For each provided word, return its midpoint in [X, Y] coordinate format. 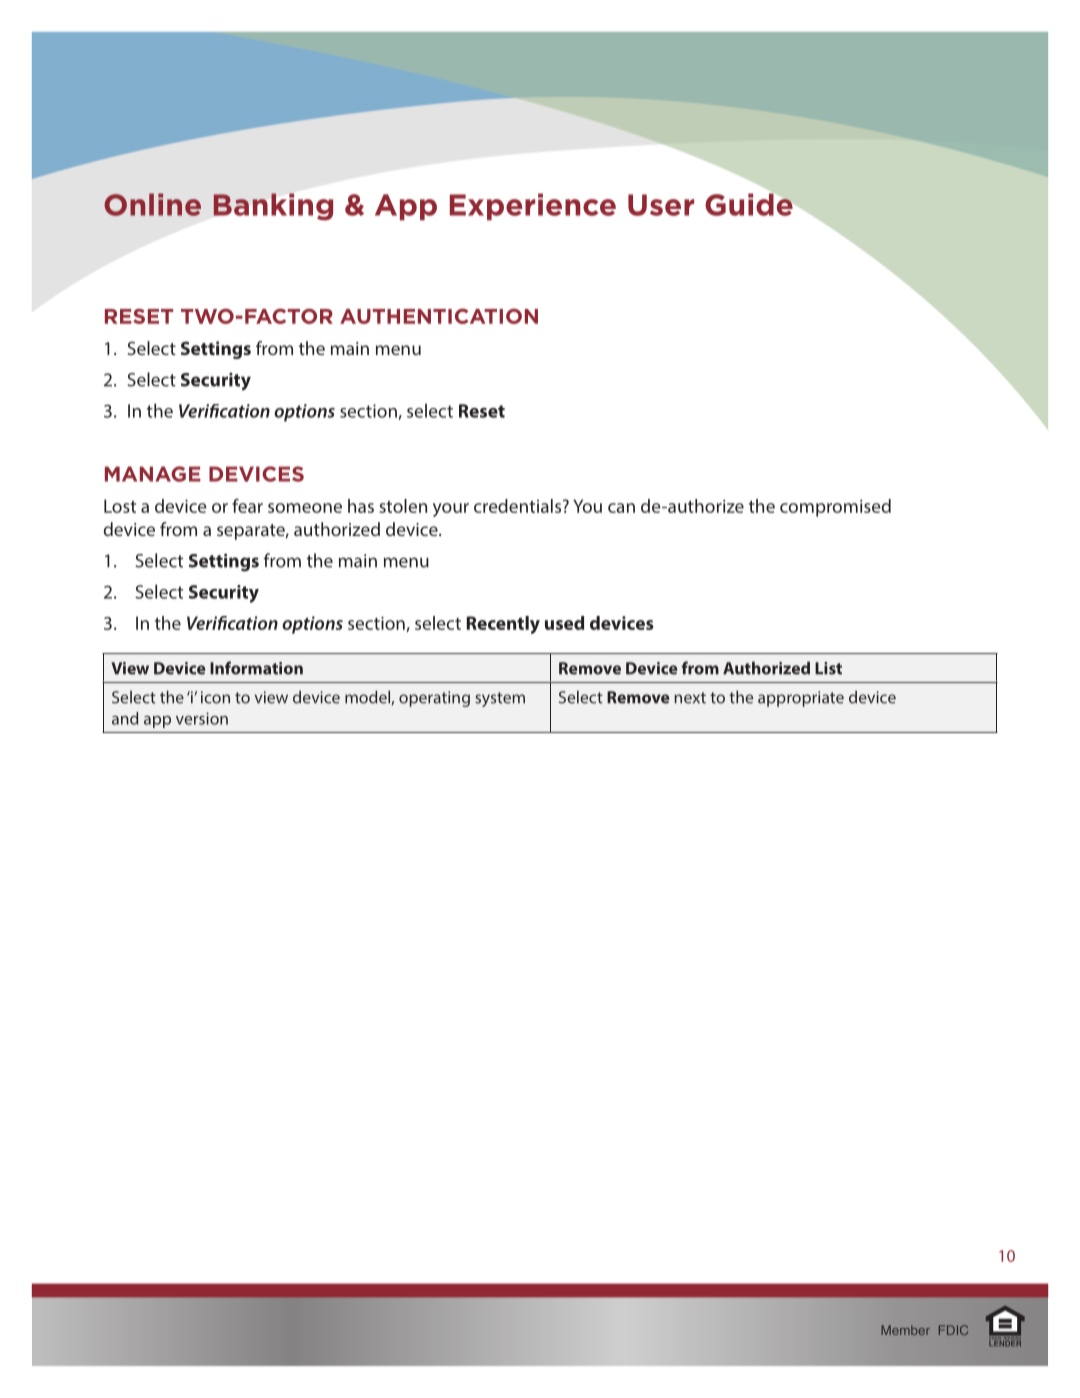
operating [434, 699]
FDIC [953, 1330]
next [690, 698]
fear [247, 506]
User [661, 205]
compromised [835, 508]
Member [905, 1330]
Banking [273, 207]
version [202, 718]
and [125, 718]
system [500, 699]
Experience [533, 207]
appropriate [801, 699]
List [828, 668]
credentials [519, 506]
